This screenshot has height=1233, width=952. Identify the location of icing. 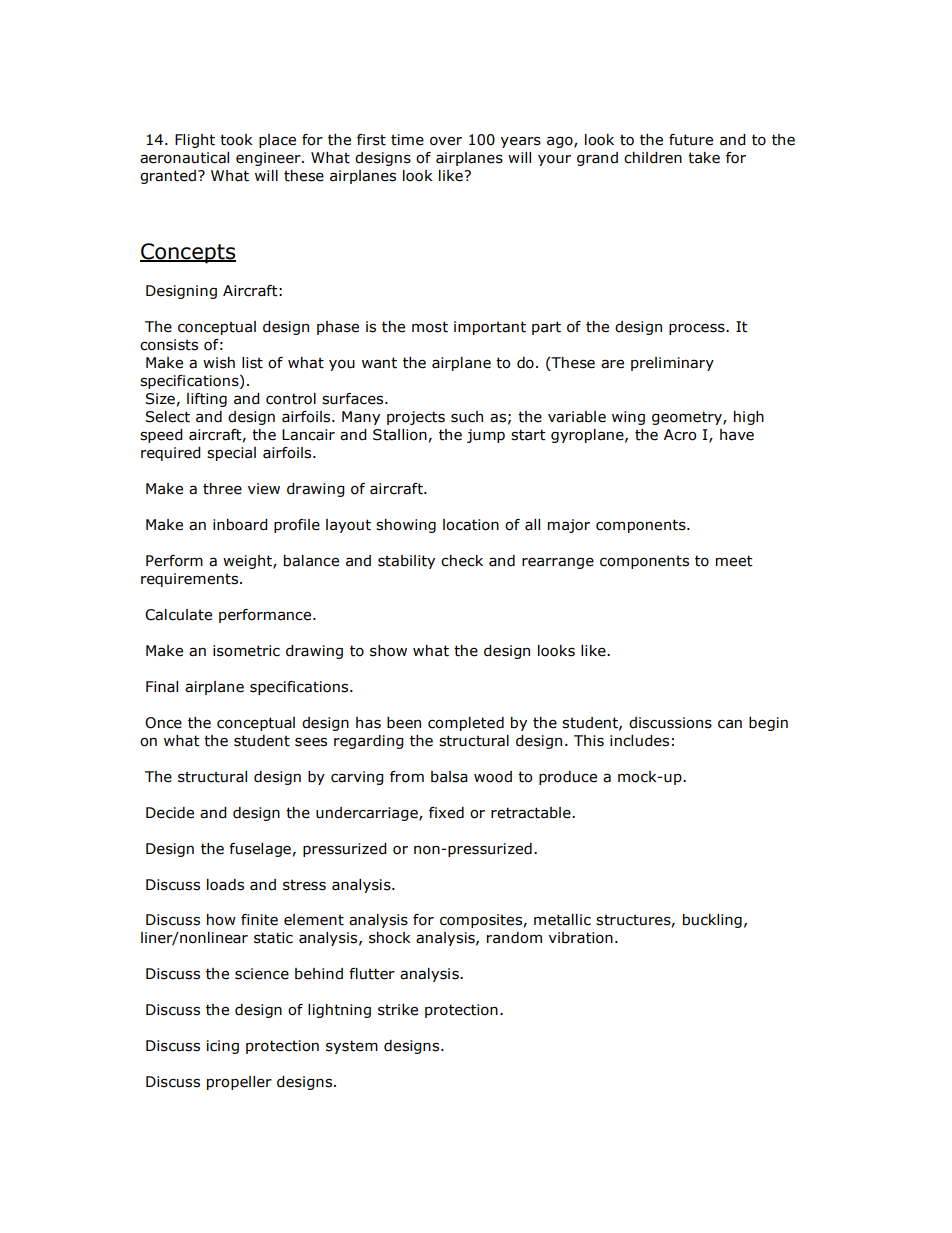
(223, 1047).
